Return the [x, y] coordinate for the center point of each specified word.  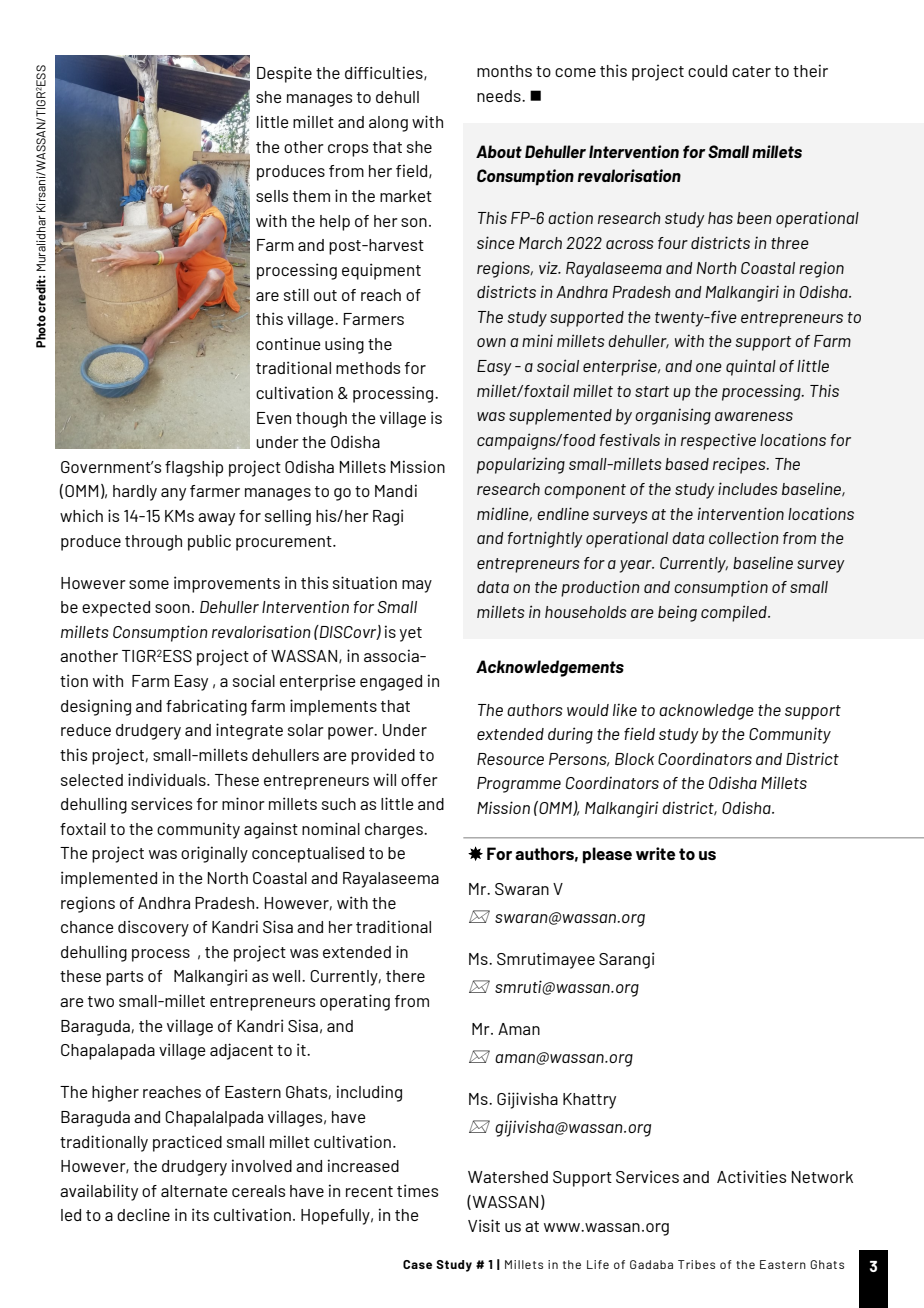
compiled [735, 613]
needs [500, 96]
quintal [751, 367]
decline [143, 1214]
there [405, 976]
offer [419, 780]
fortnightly [545, 539]
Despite [284, 74]
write [656, 853]
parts [124, 978]
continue [288, 343]
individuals [168, 779]
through [153, 543]
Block [634, 759]
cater [751, 71]
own [491, 342]
